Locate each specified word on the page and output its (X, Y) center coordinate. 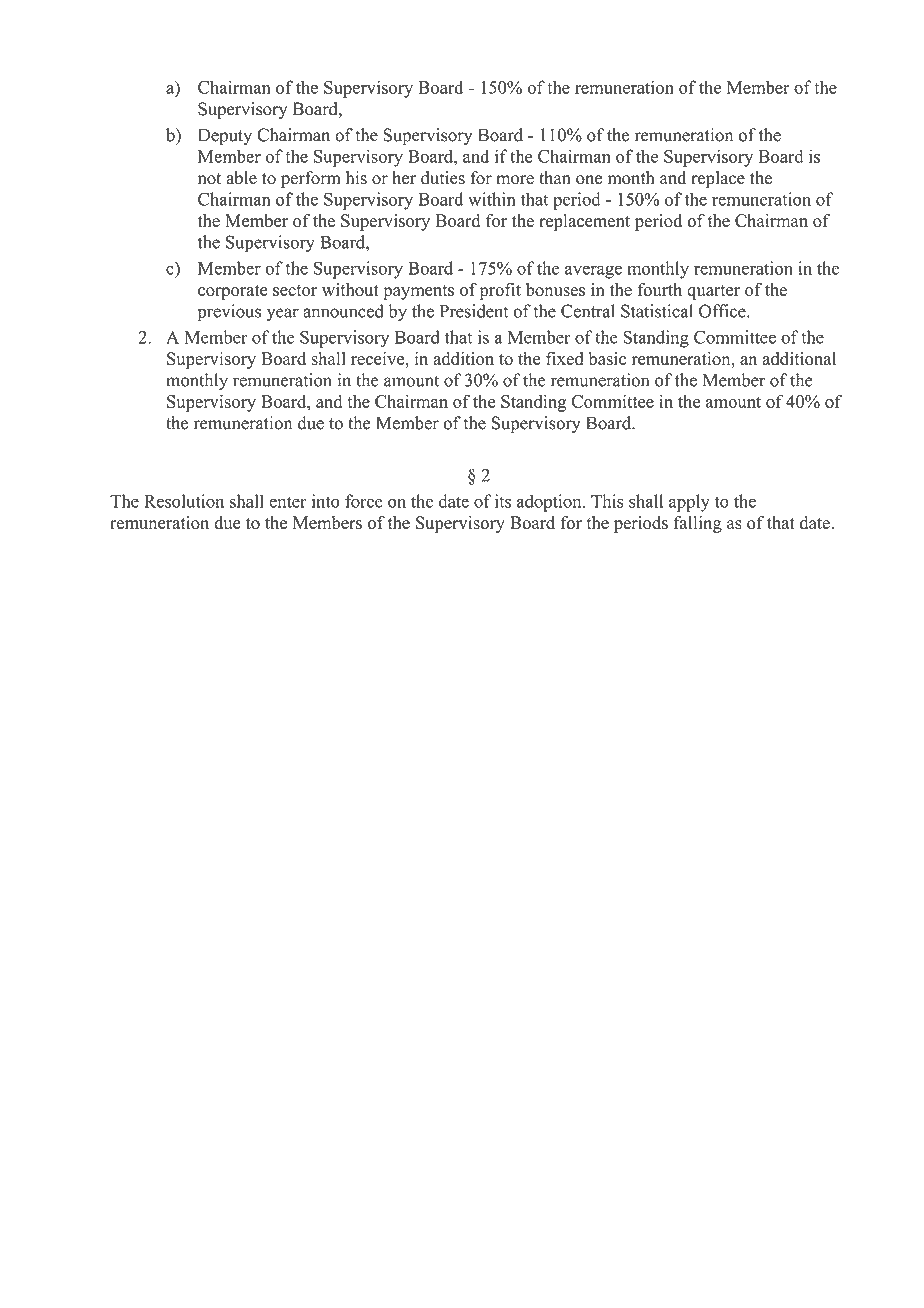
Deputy (225, 137)
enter (288, 502)
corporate (233, 292)
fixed (564, 358)
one (589, 180)
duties (443, 178)
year (282, 315)
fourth (659, 289)
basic (607, 358)
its (503, 501)
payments (418, 292)
